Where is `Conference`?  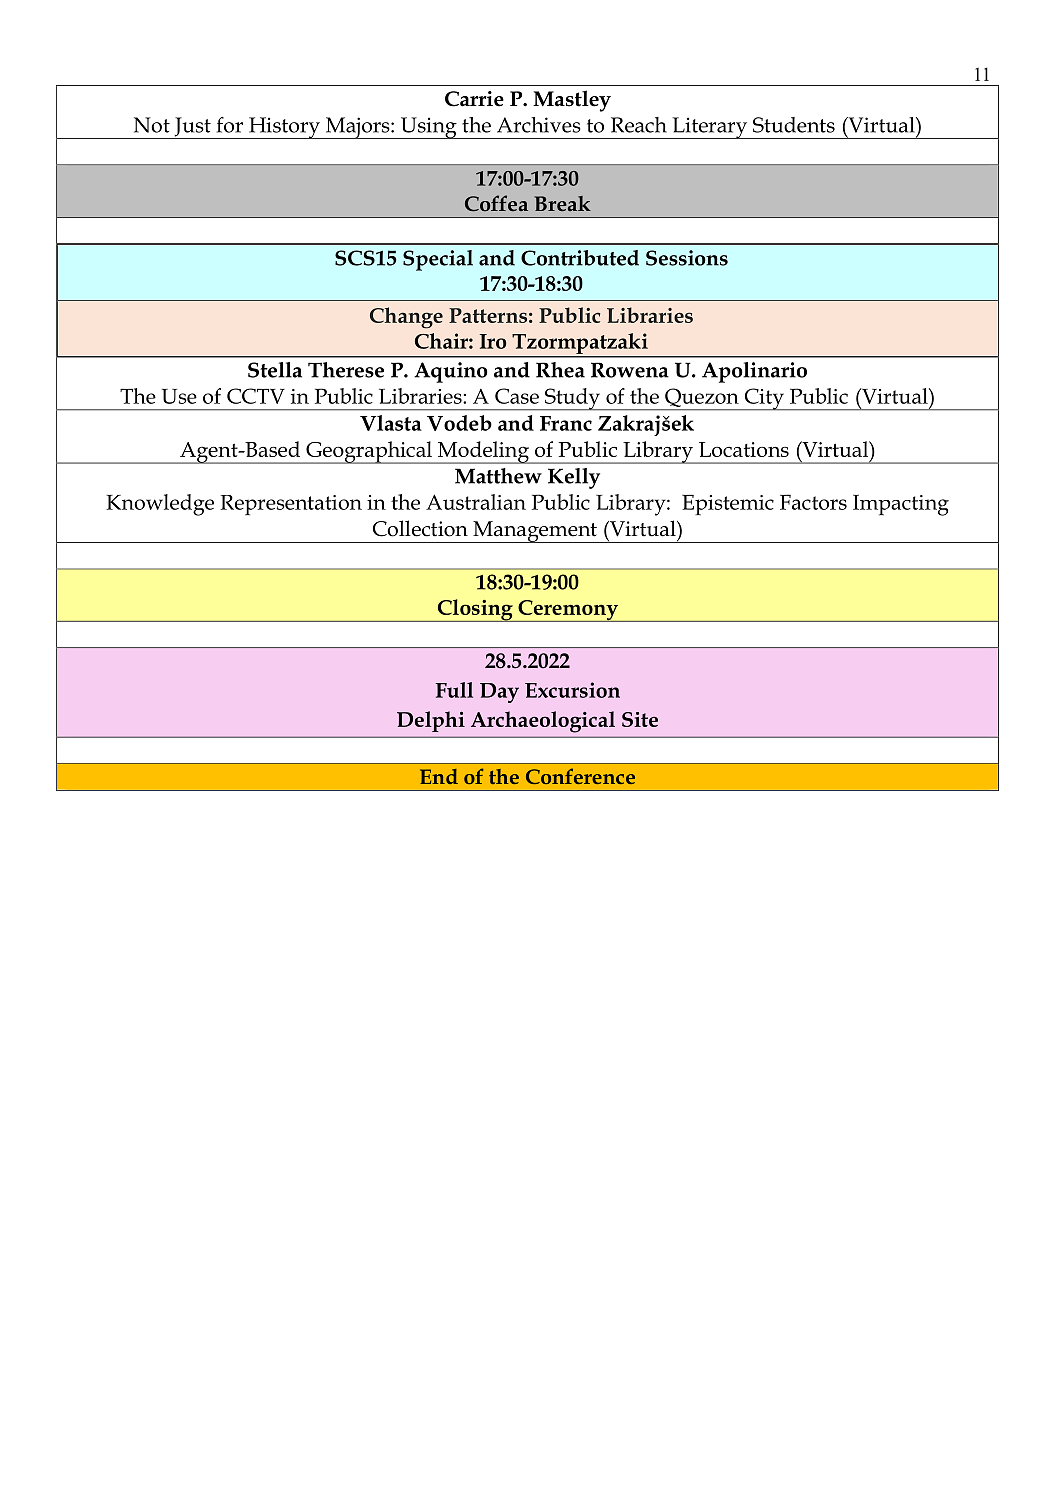 Conference is located at coordinates (580, 776).
